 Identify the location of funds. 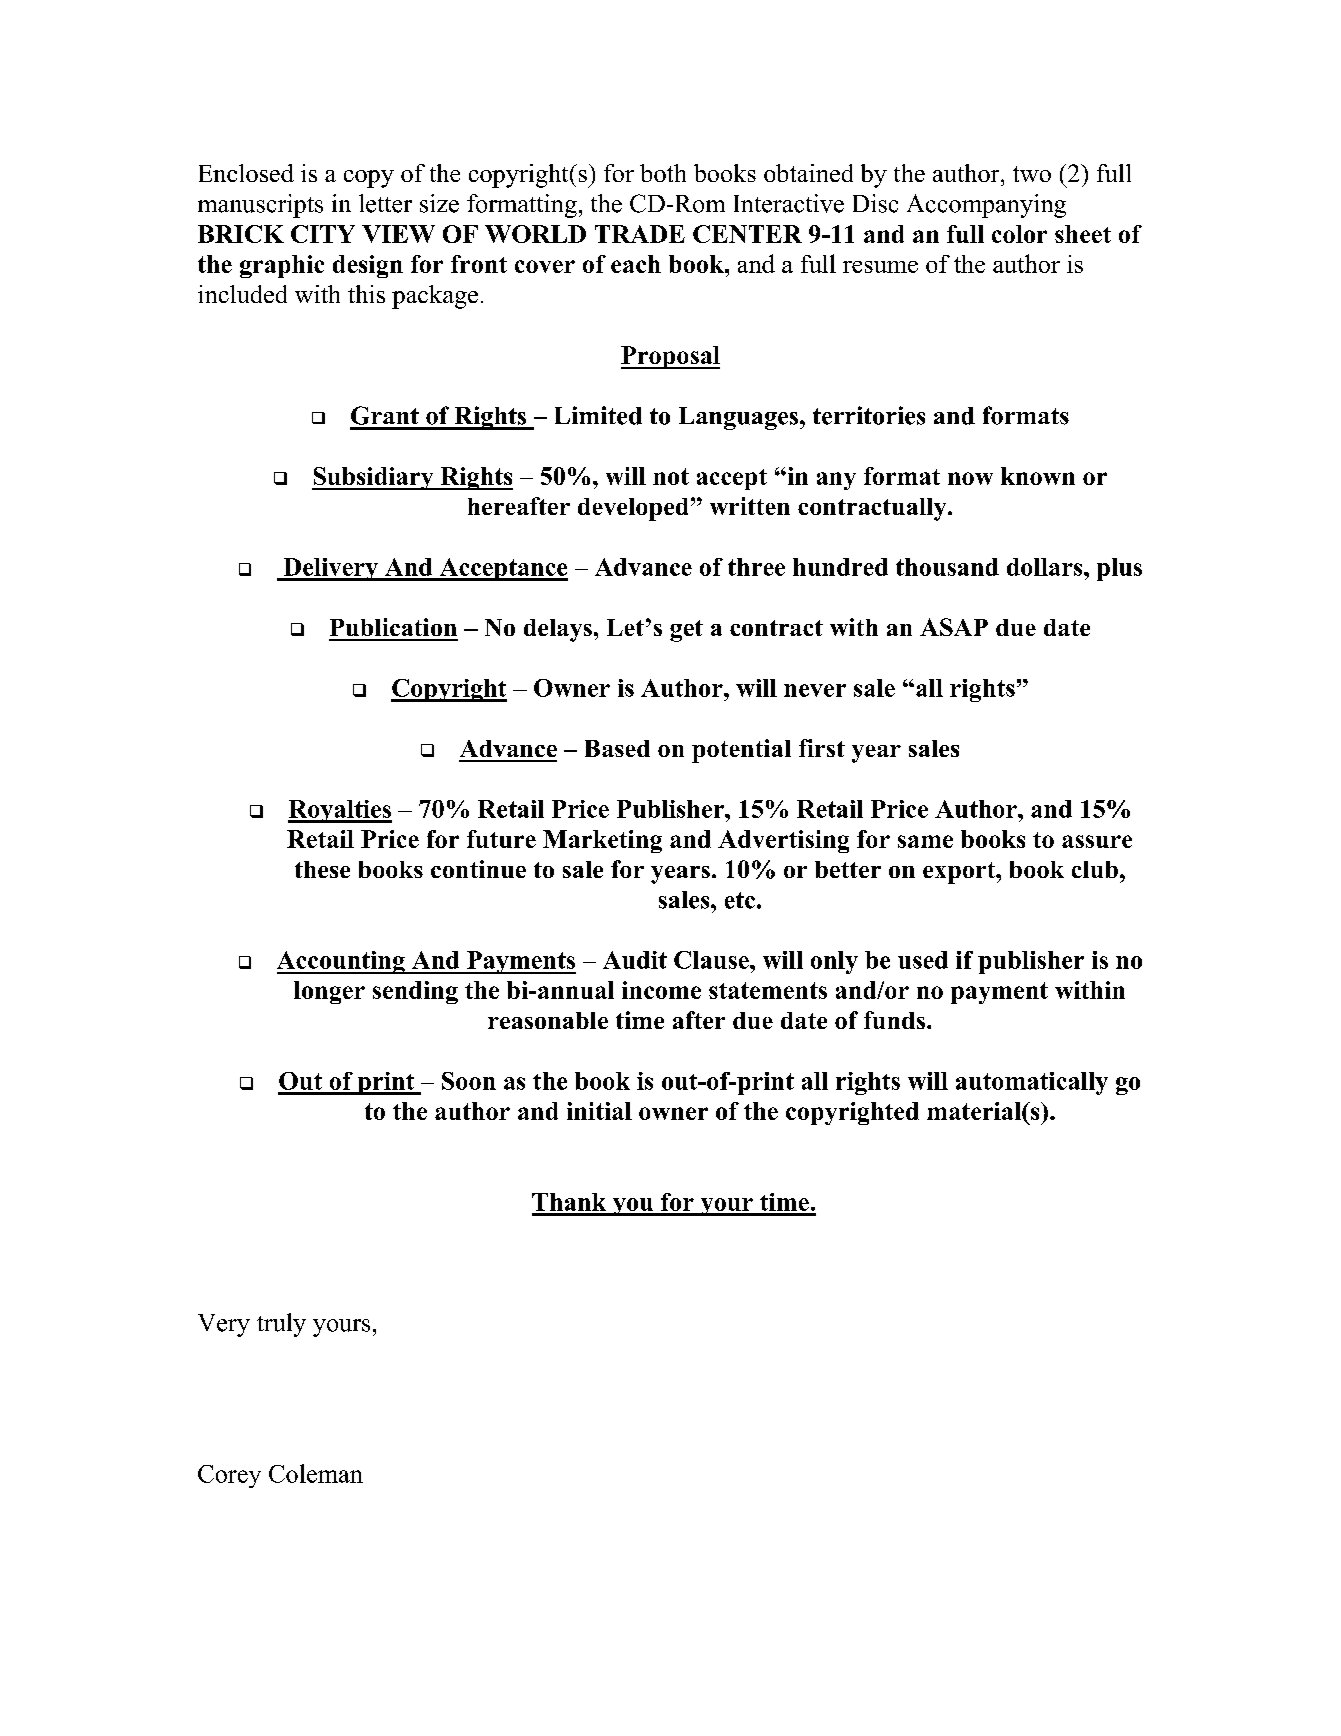
(894, 1020).
